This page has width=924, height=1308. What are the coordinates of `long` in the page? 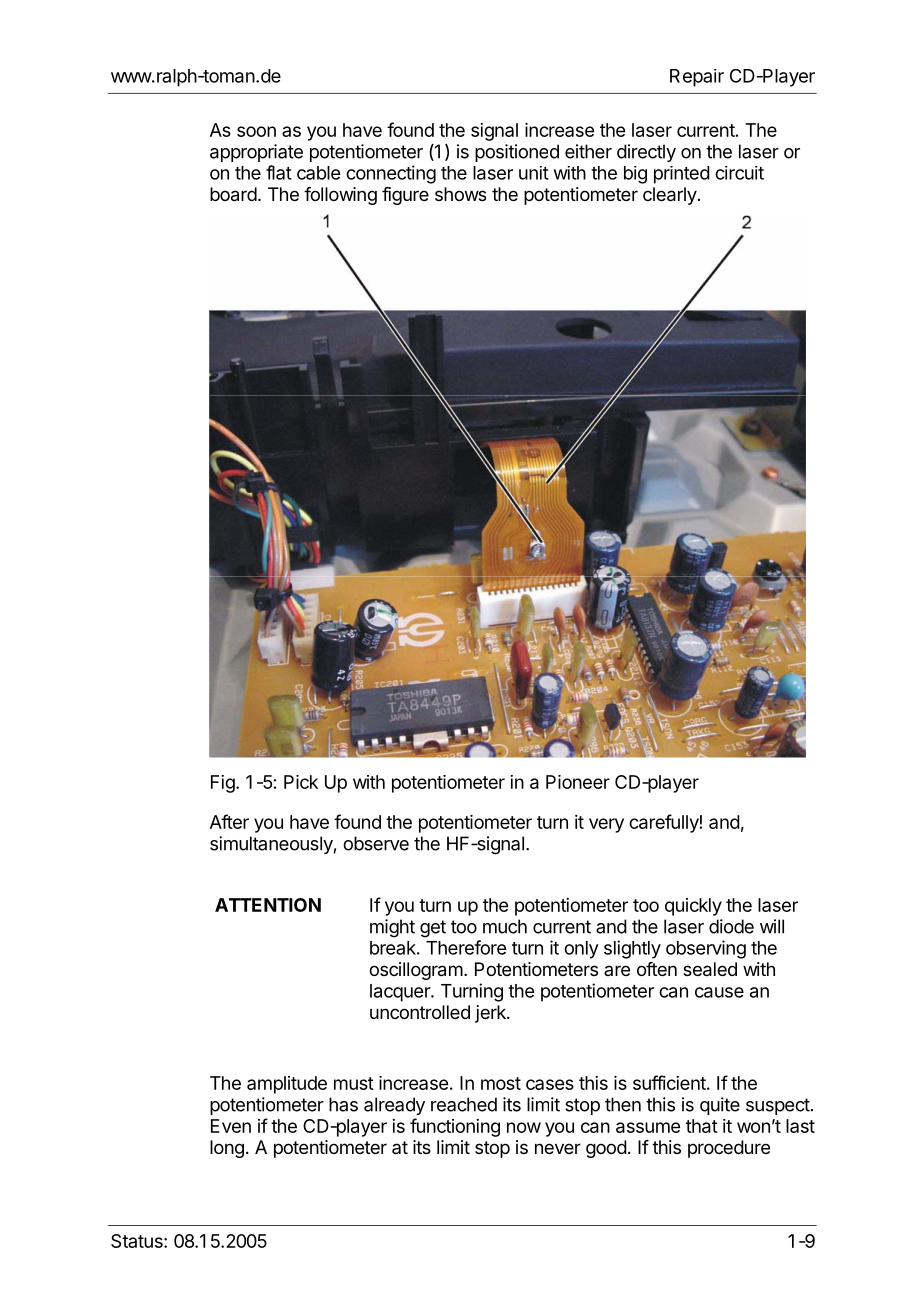 It's located at (227, 1149).
